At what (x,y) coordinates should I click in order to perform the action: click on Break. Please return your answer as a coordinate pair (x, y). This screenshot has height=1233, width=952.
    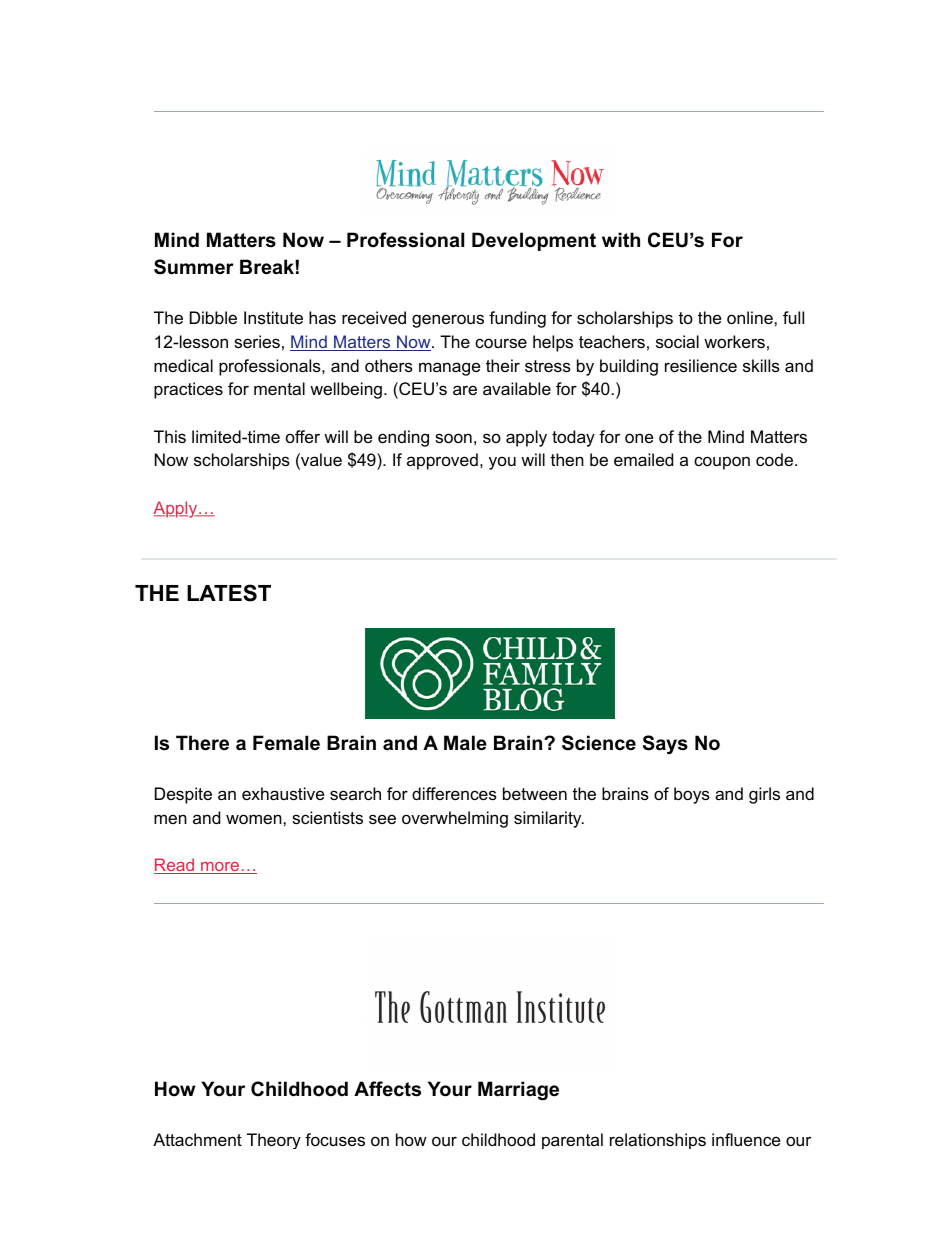
    Looking at the image, I should click on (268, 267).
